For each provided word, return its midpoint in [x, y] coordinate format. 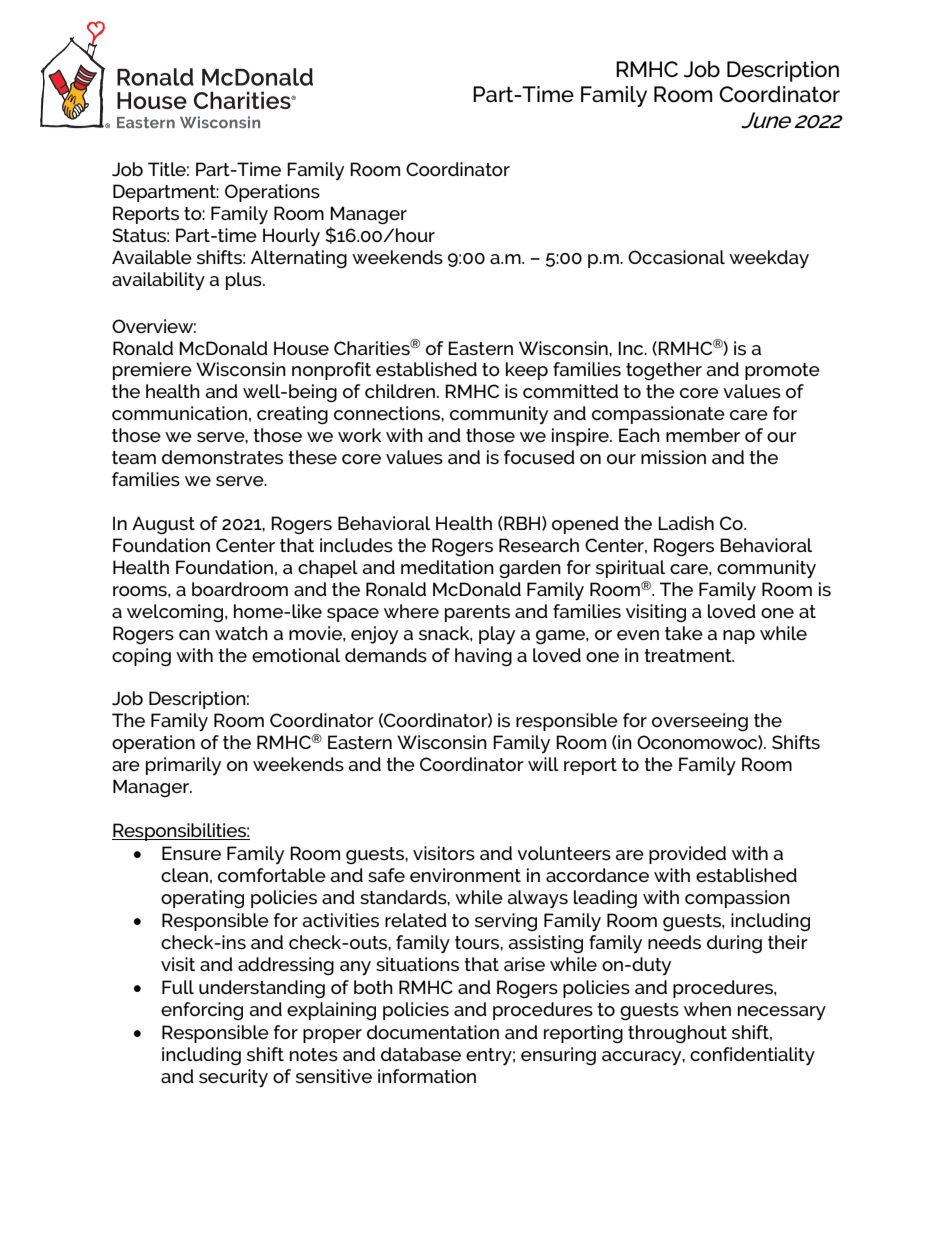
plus [245, 281]
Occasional [676, 257]
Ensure [191, 853]
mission [673, 457]
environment [465, 875]
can [194, 635]
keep [527, 371]
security [233, 1078]
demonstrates [222, 457]
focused [539, 457]
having [483, 657]
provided [687, 855]
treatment [689, 655]
